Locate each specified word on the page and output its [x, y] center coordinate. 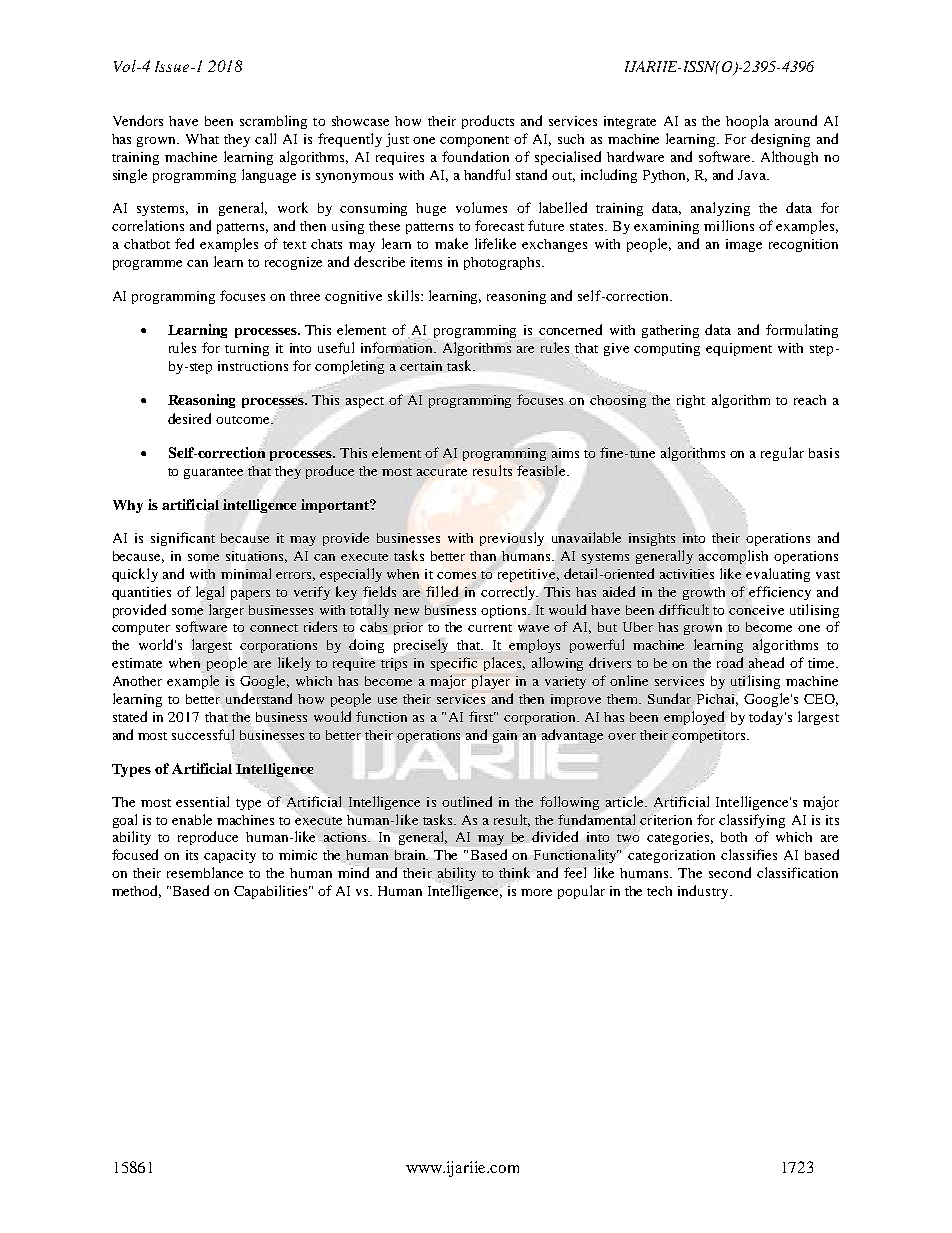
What [202, 139]
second [730, 872]
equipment [739, 349]
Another [137, 681]
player [491, 682]
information [398, 347]
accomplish [733, 557]
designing [780, 140]
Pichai [717, 700]
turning [247, 349]
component [474, 141]
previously [512, 539]
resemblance [205, 872]
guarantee [213, 473]
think [514, 872]
